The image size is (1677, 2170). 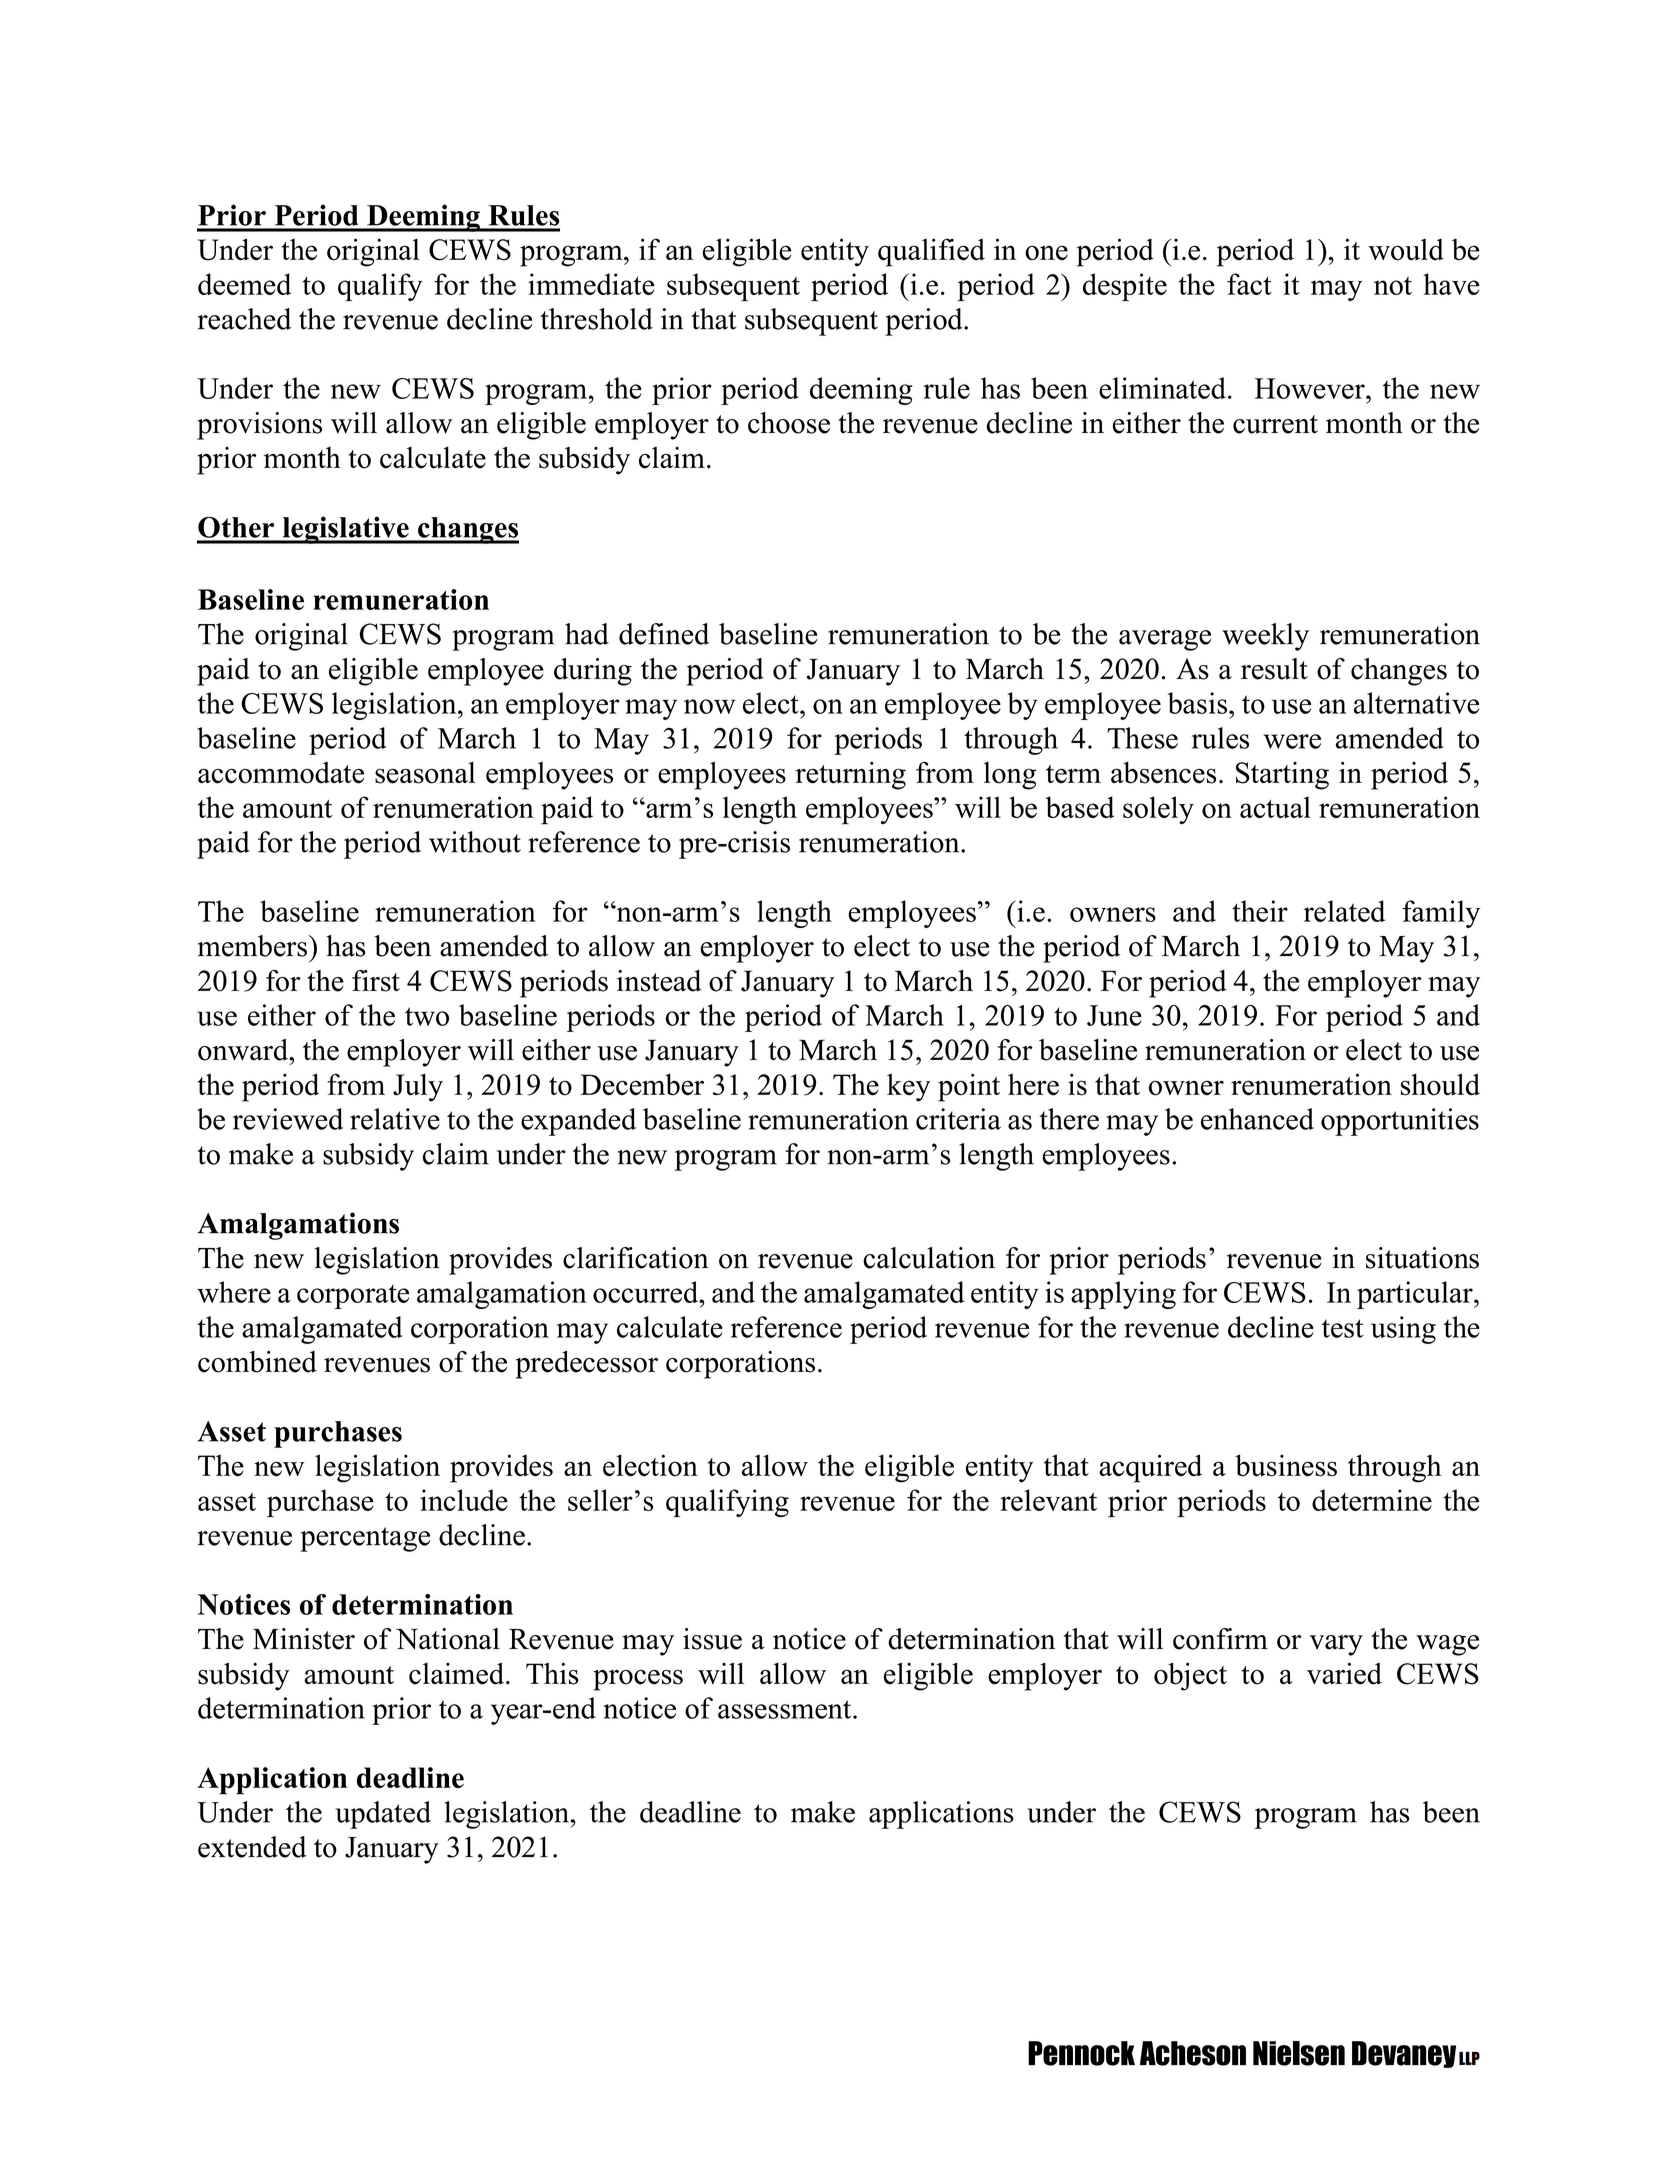 I want to click on relative, so click(x=395, y=1119).
